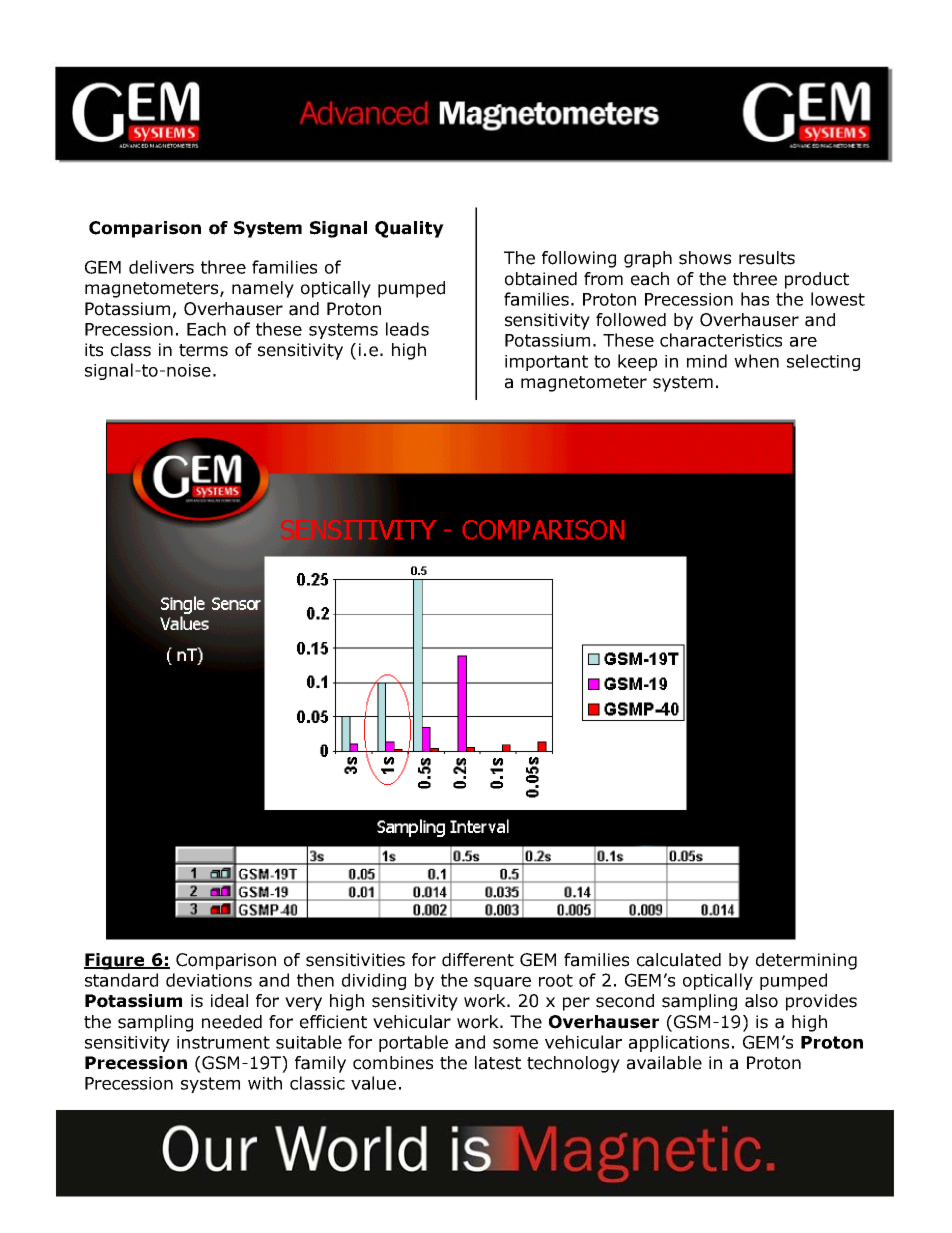  I want to click on when, so click(756, 361).
